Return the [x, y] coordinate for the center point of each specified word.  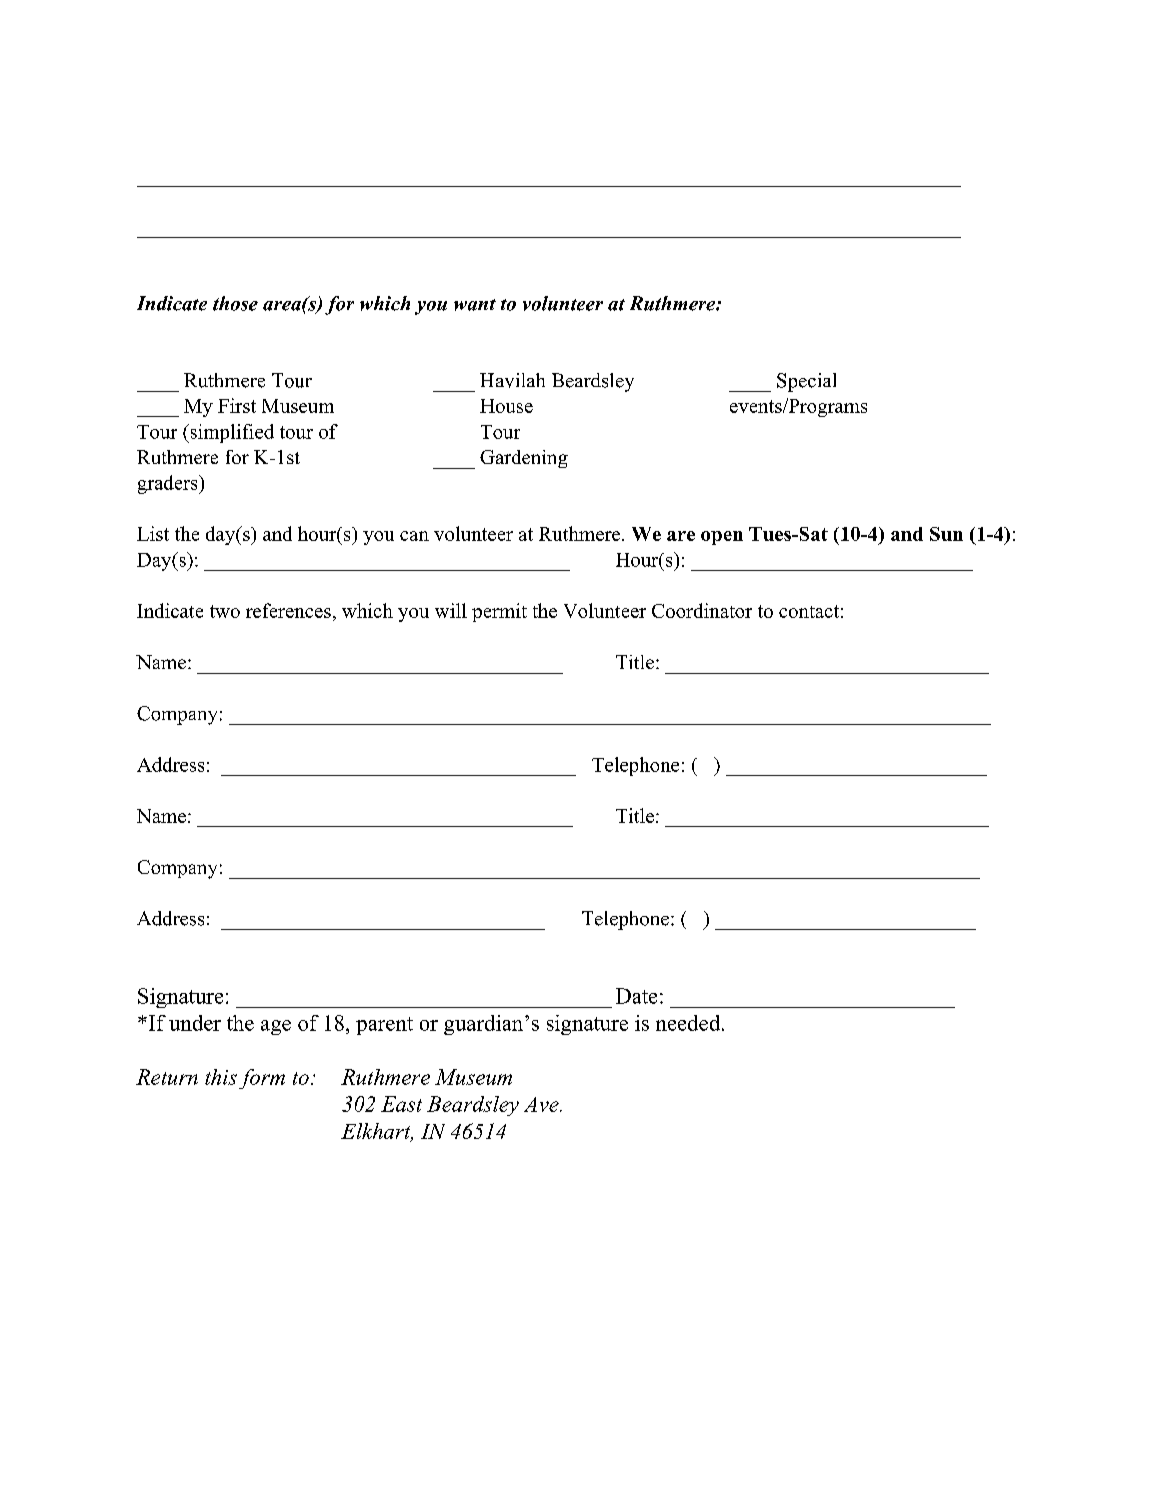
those [235, 303]
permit [499, 612]
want [475, 305]
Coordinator [702, 610]
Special [806, 382]
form [262, 1079]
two [225, 611]
